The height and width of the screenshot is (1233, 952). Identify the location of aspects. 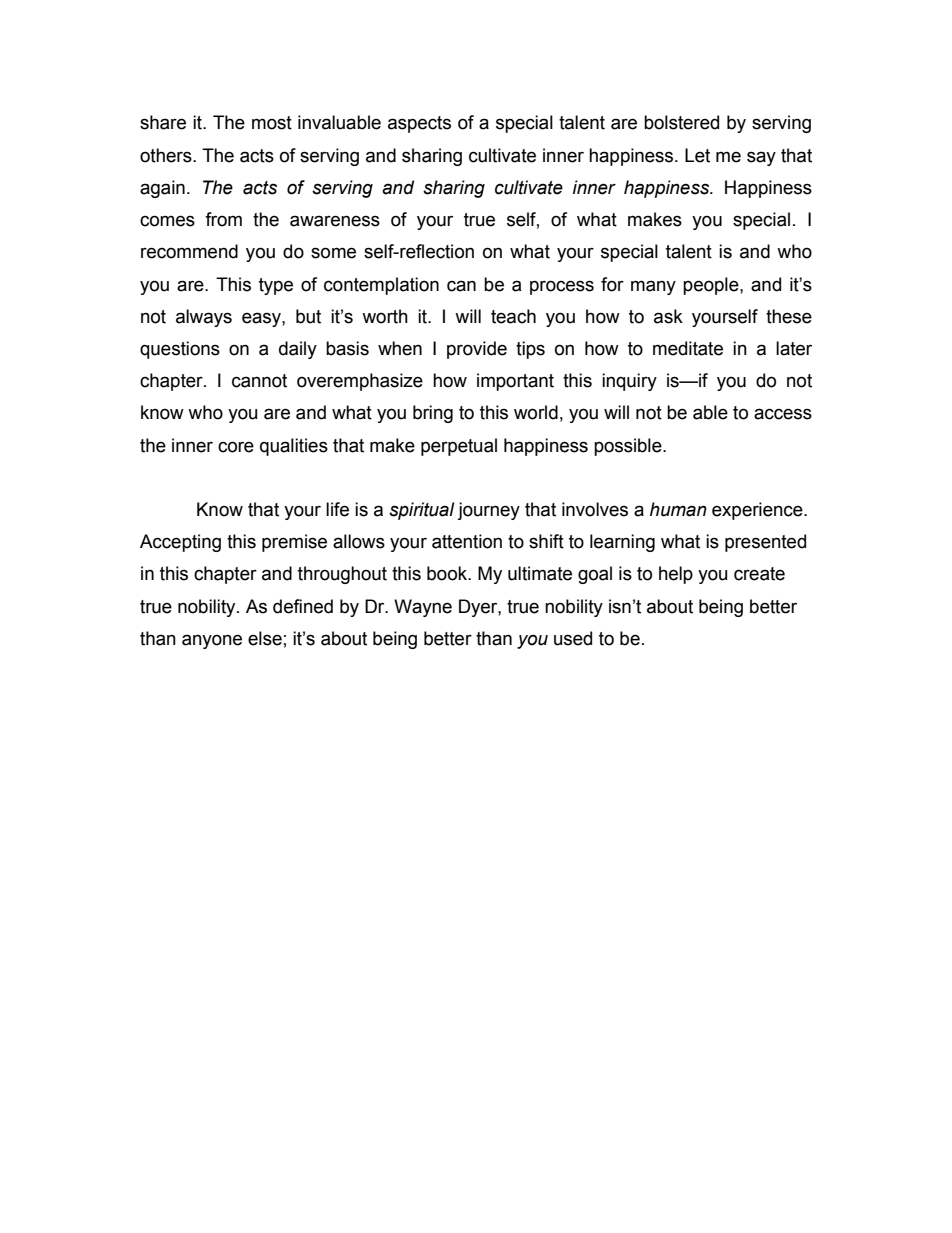
(419, 124).
